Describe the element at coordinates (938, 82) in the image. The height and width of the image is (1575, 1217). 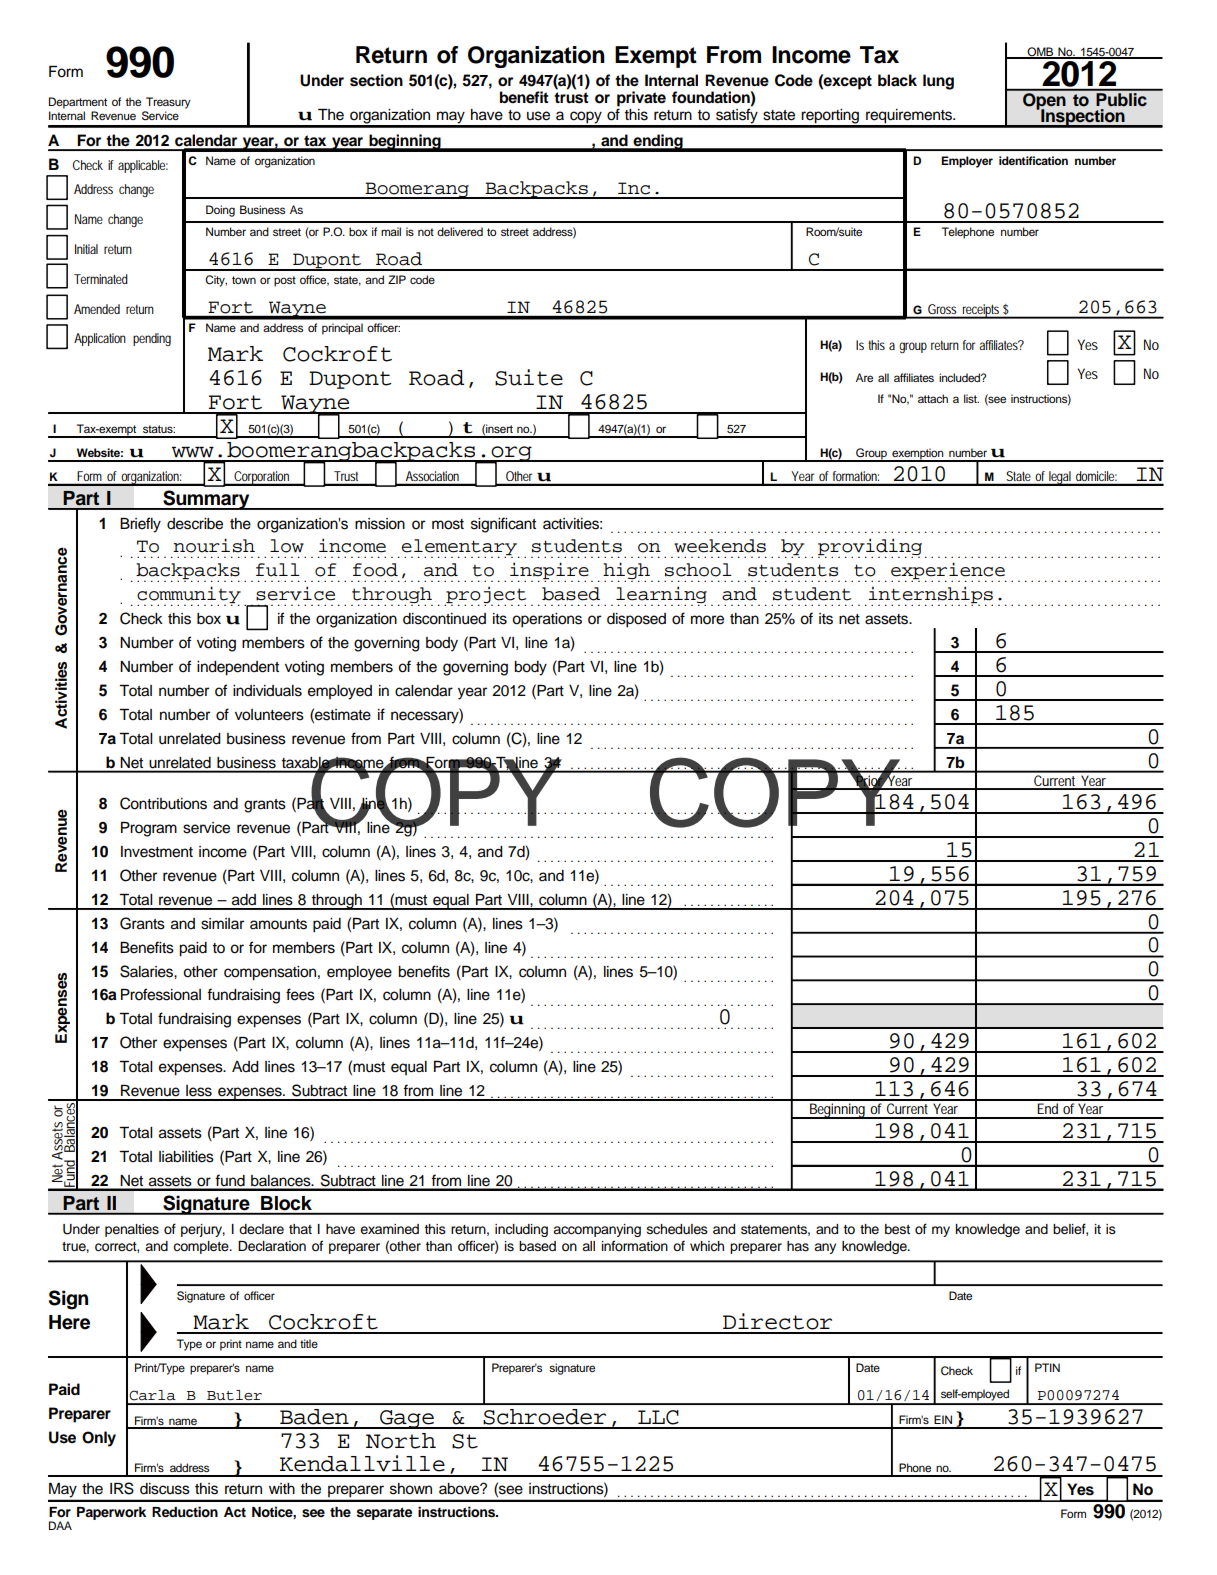
I see `lung` at that location.
